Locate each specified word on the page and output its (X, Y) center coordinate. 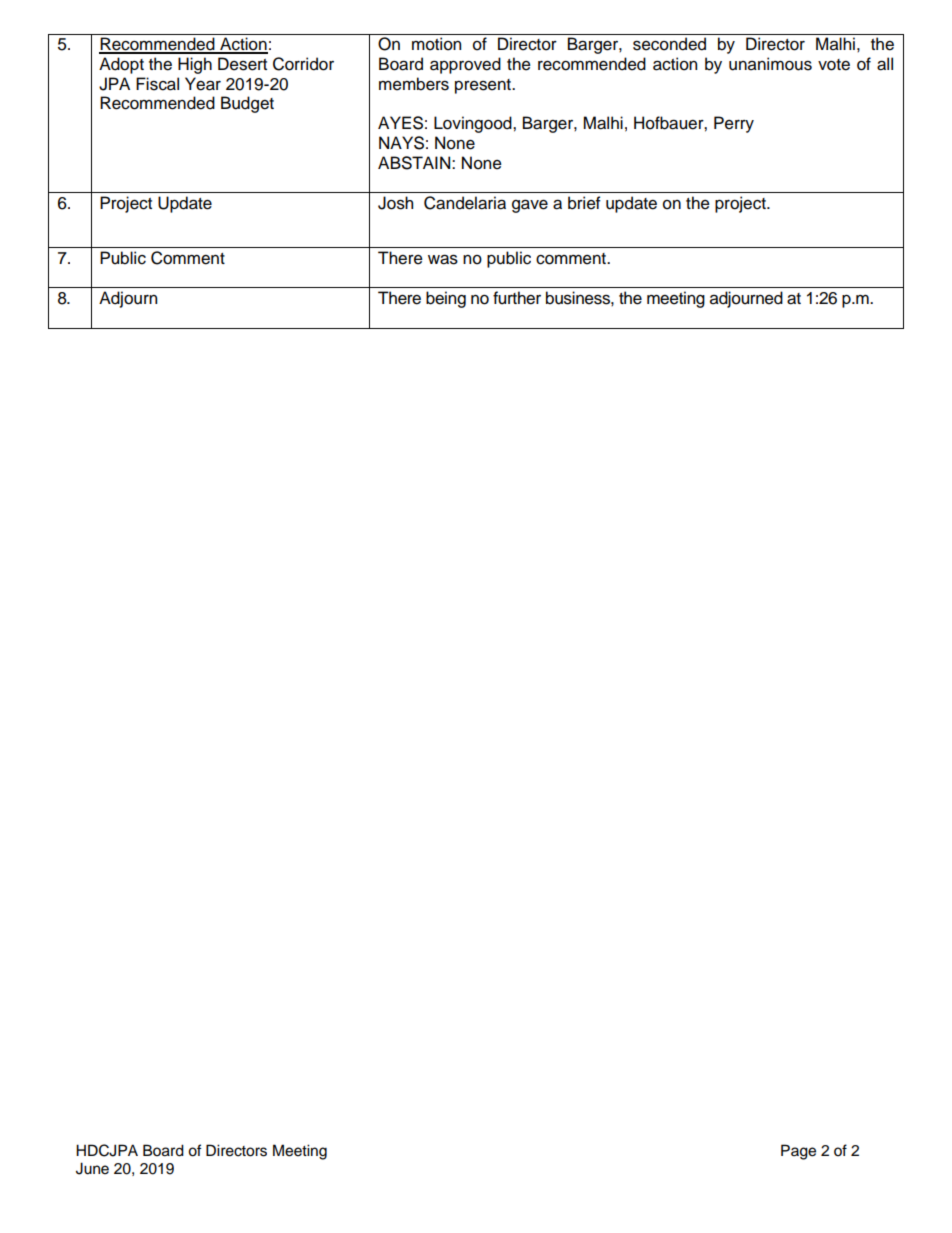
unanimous (770, 64)
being (446, 299)
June (92, 1168)
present (484, 86)
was (443, 259)
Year (203, 84)
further (517, 298)
